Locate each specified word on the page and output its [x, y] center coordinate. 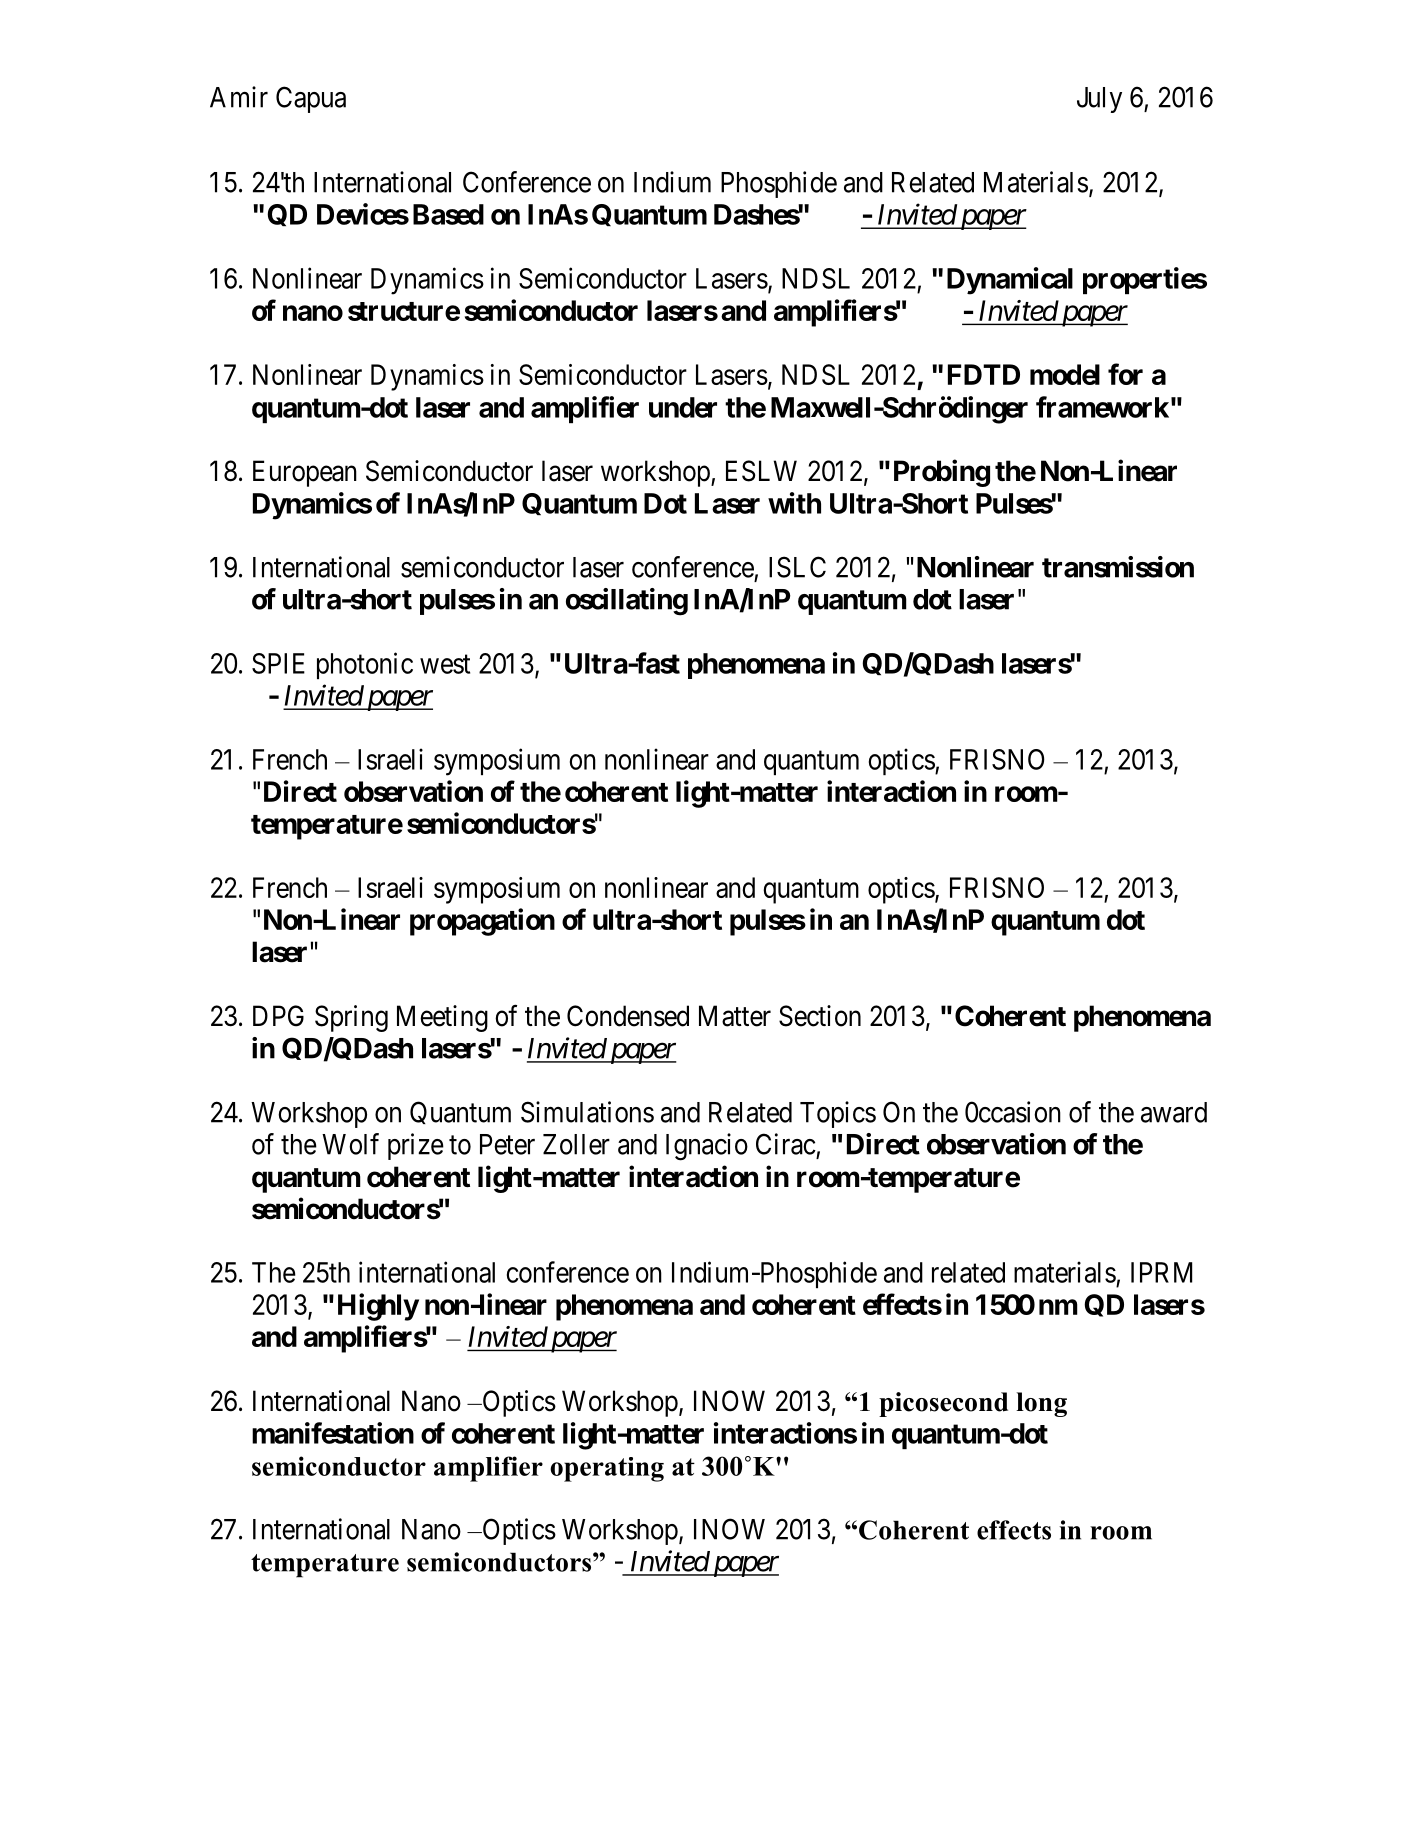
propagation [482, 922]
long [1041, 1404]
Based [448, 214]
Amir [239, 97]
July [1099, 100]
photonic [365, 665]
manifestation [333, 1433]
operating [607, 1469]
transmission [1118, 567]
